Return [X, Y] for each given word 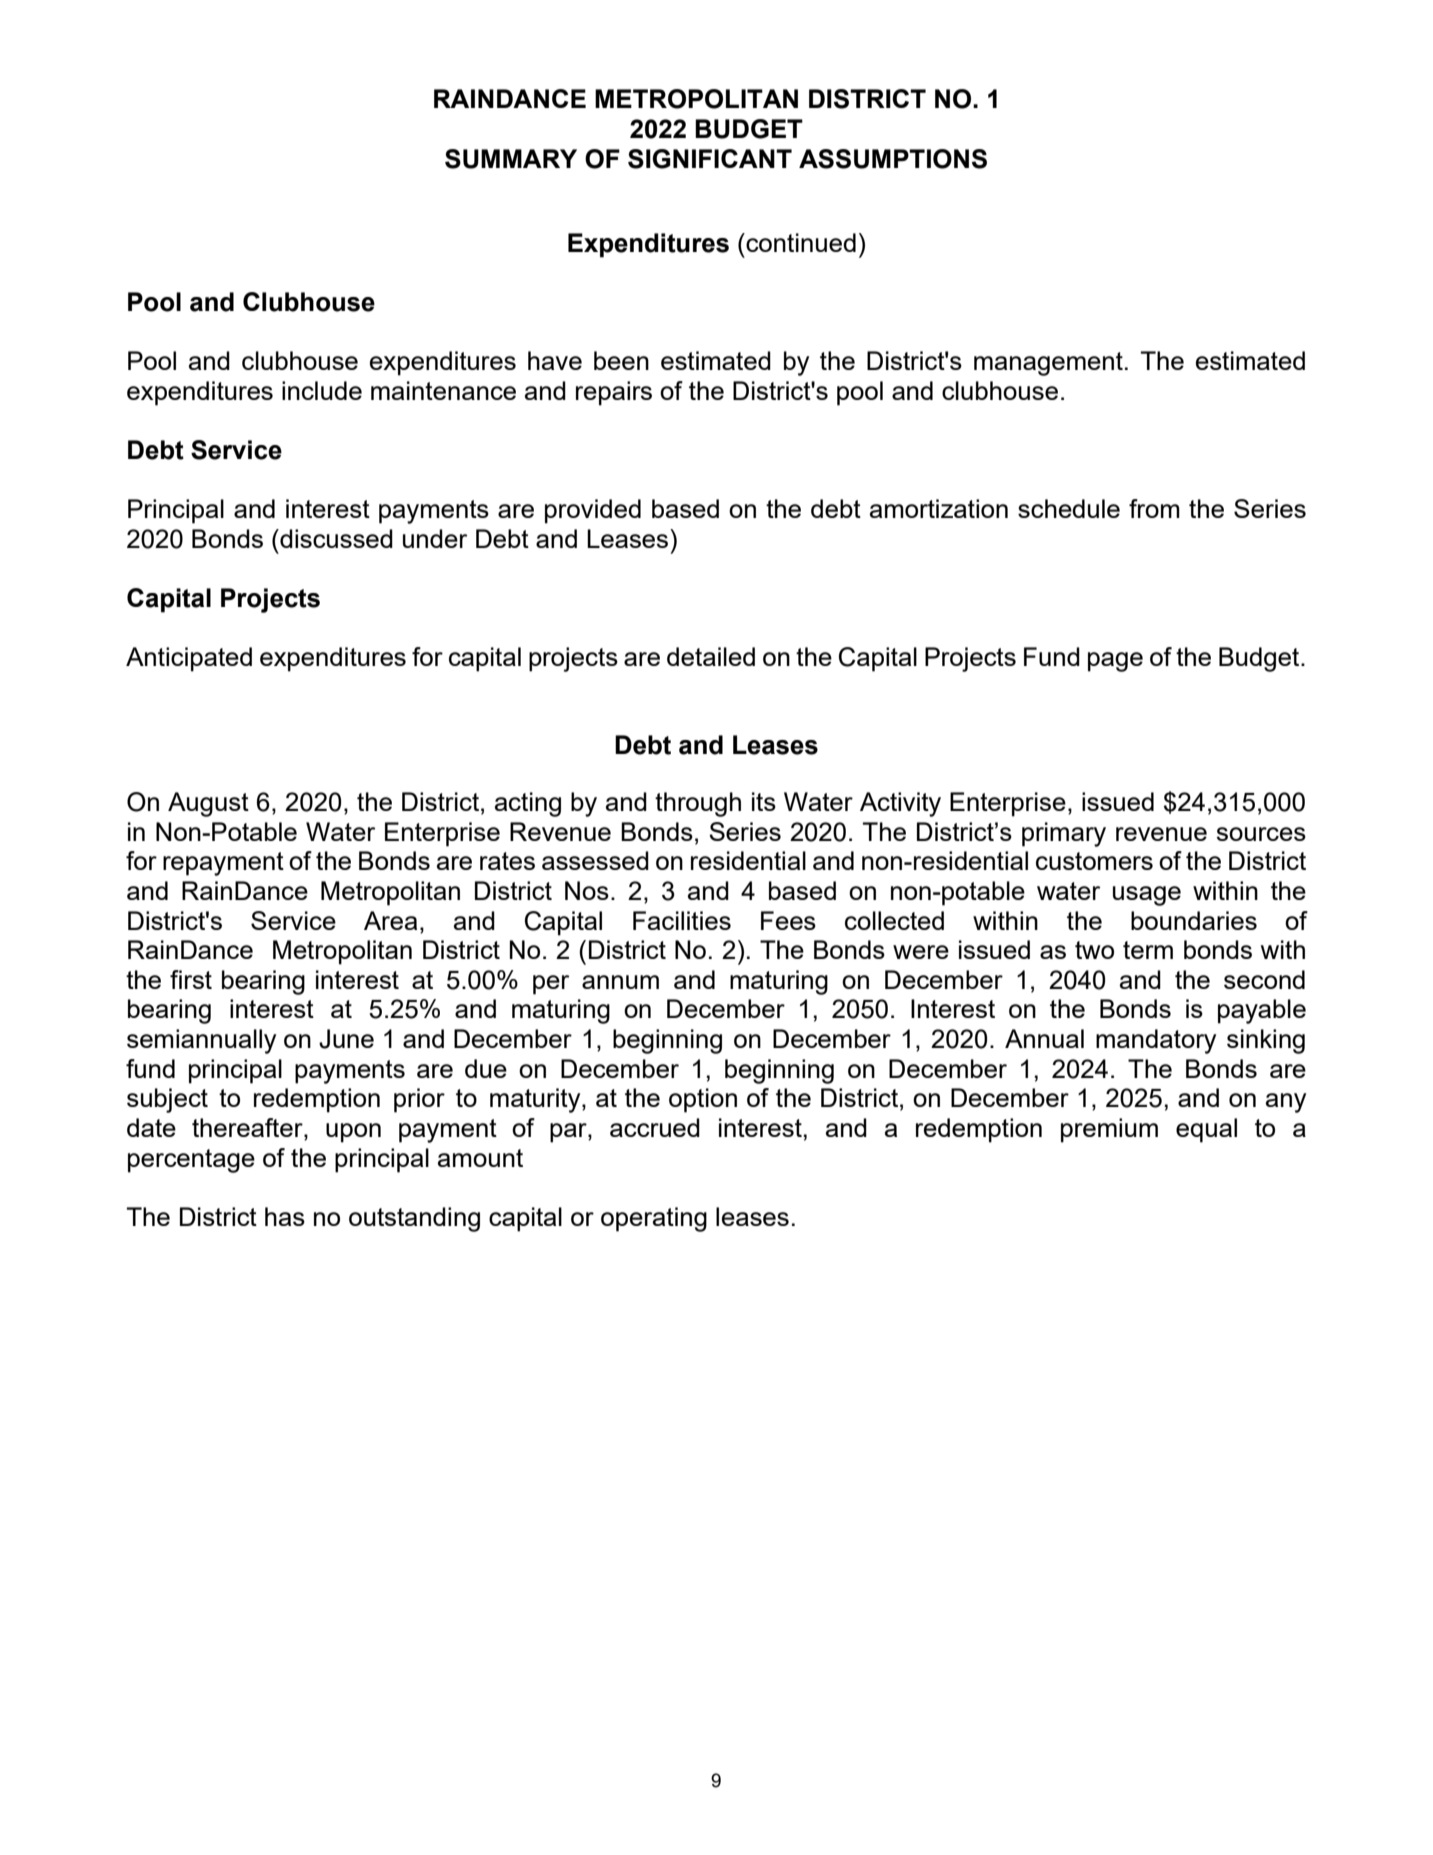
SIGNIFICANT [710, 159]
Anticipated [189, 659]
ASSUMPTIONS [893, 159]
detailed [711, 656]
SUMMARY [511, 159]
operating [654, 1219]
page [1115, 662]
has [285, 1216]
